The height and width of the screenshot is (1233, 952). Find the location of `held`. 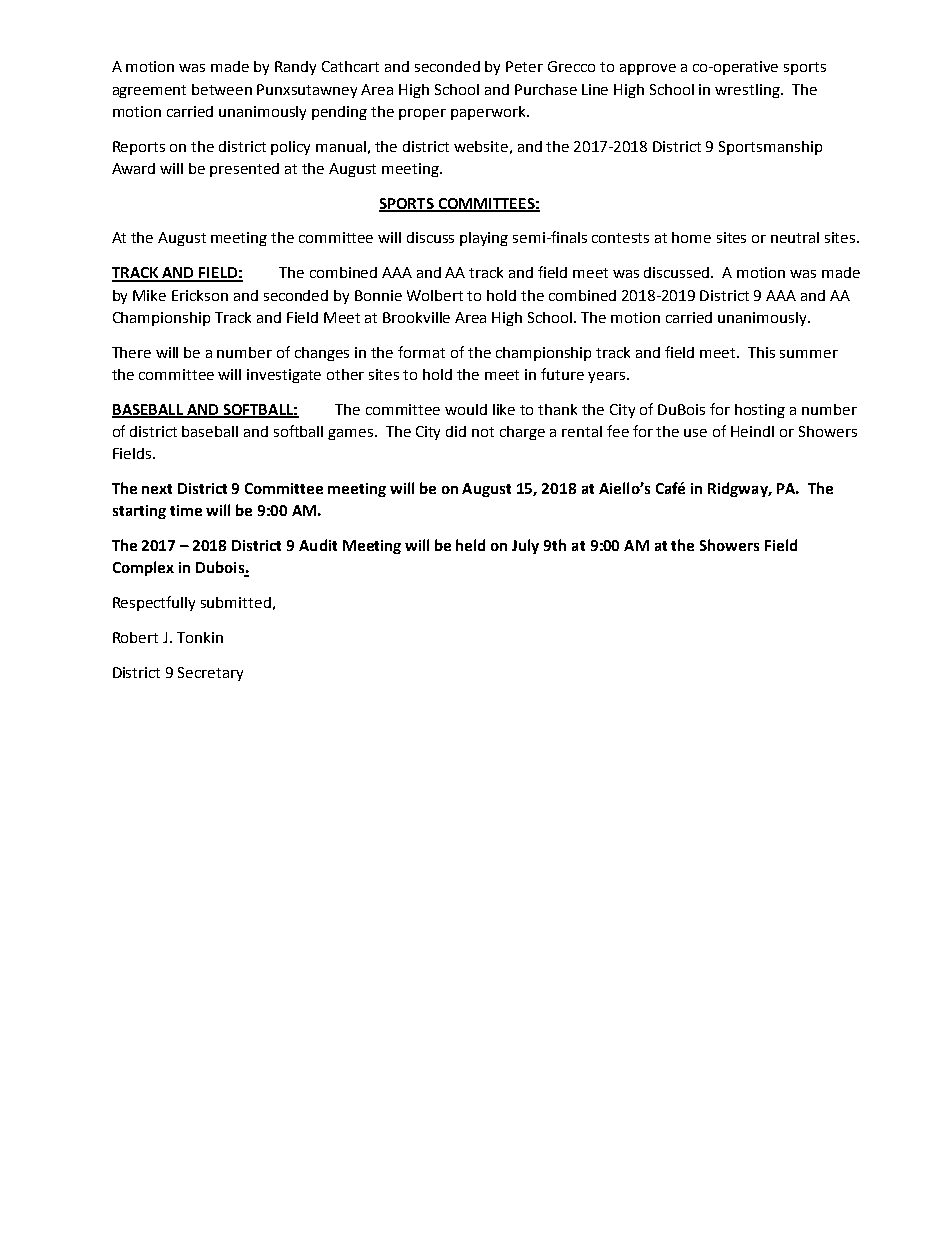

held is located at coordinates (470, 545).
